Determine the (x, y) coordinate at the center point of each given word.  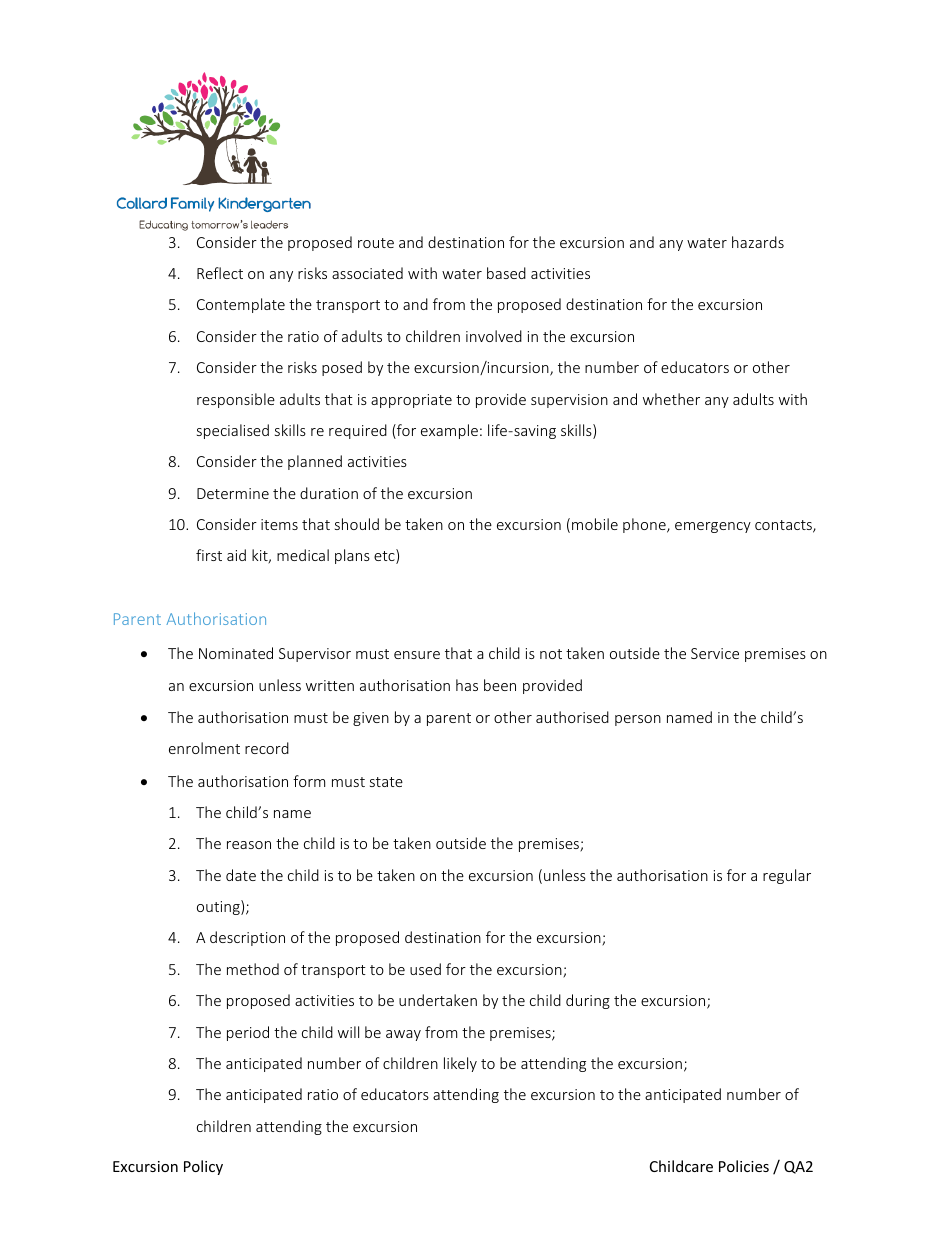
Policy (203, 1167)
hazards (758, 242)
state (386, 782)
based (506, 273)
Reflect (220, 273)
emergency (713, 527)
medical (303, 555)
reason (249, 845)
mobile (595, 524)
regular (787, 876)
